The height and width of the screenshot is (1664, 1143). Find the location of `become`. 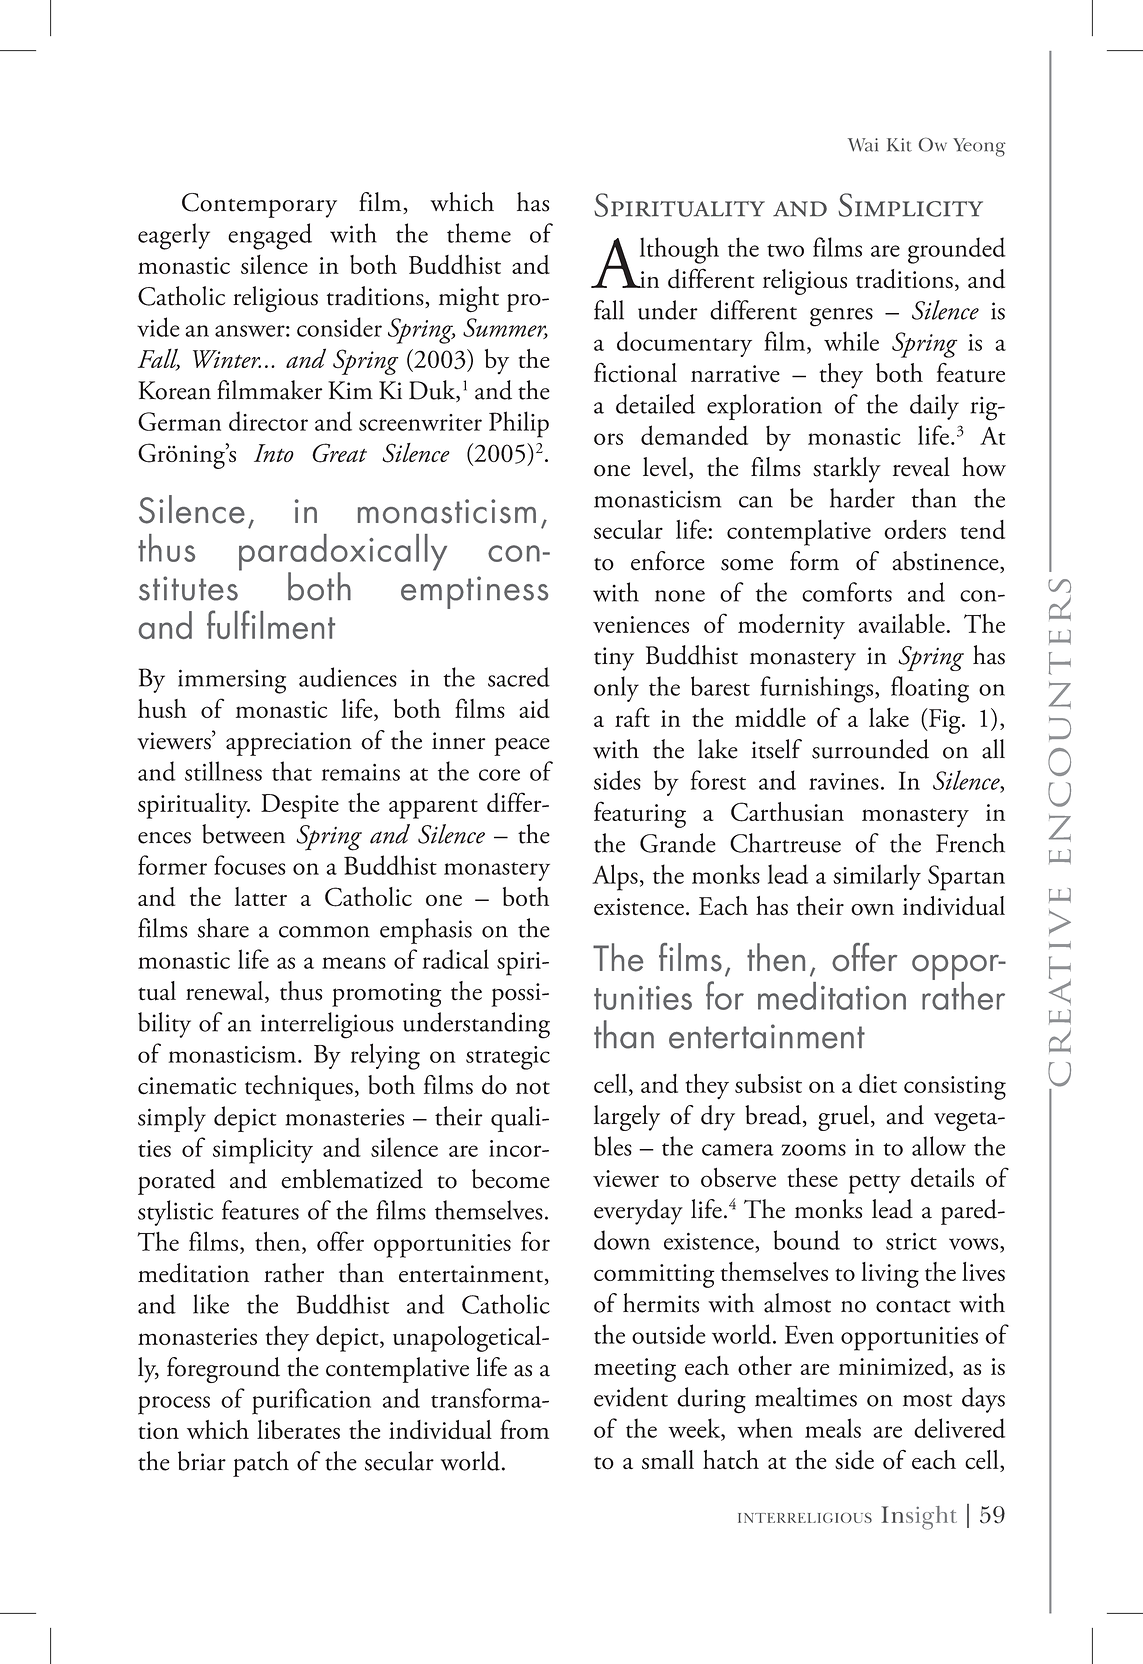

become is located at coordinates (511, 1179).
